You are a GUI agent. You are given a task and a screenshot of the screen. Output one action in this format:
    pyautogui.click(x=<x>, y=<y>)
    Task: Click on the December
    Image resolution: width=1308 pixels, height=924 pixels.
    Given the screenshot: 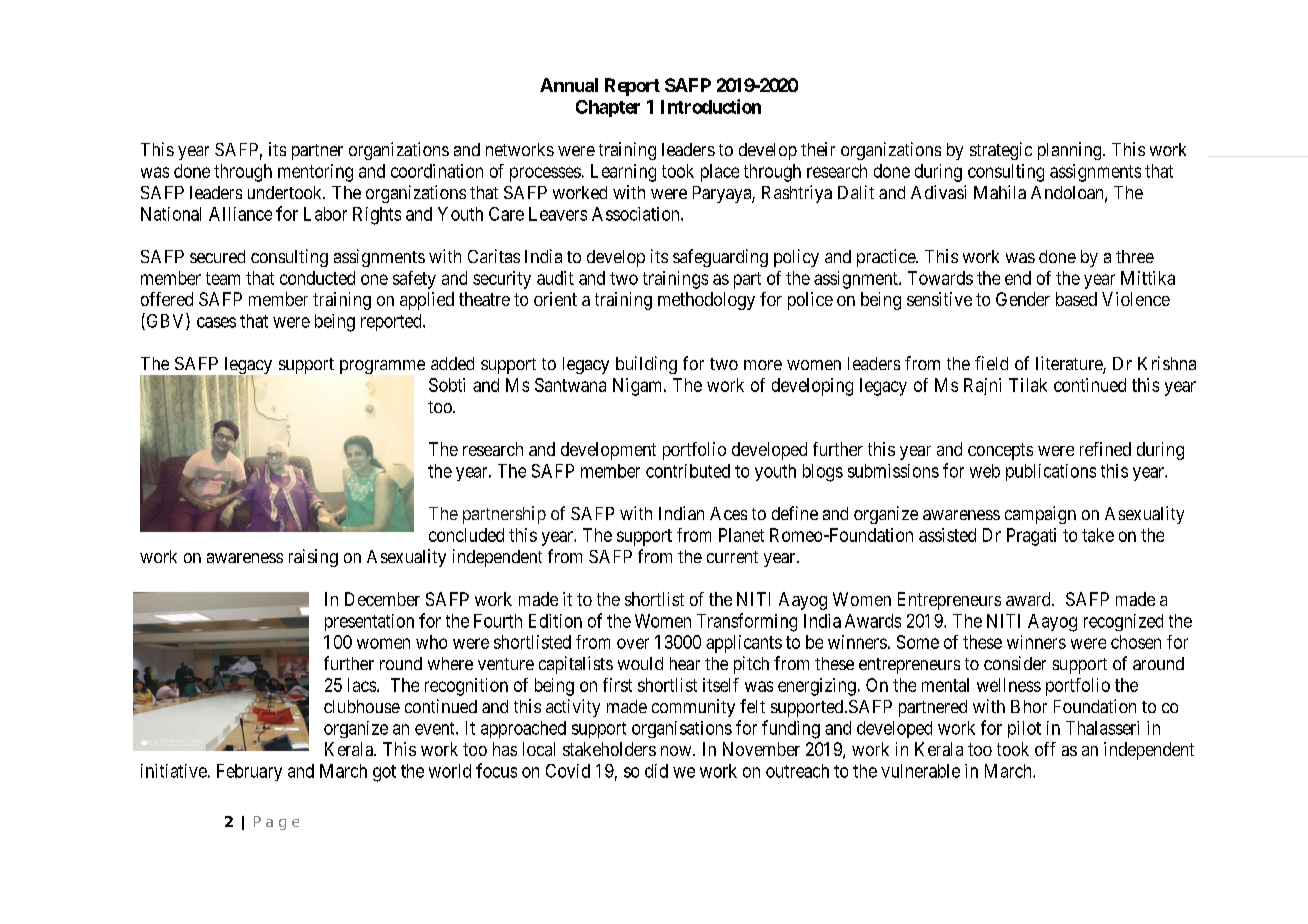 What is the action you would take?
    pyautogui.click(x=382, y=599)
